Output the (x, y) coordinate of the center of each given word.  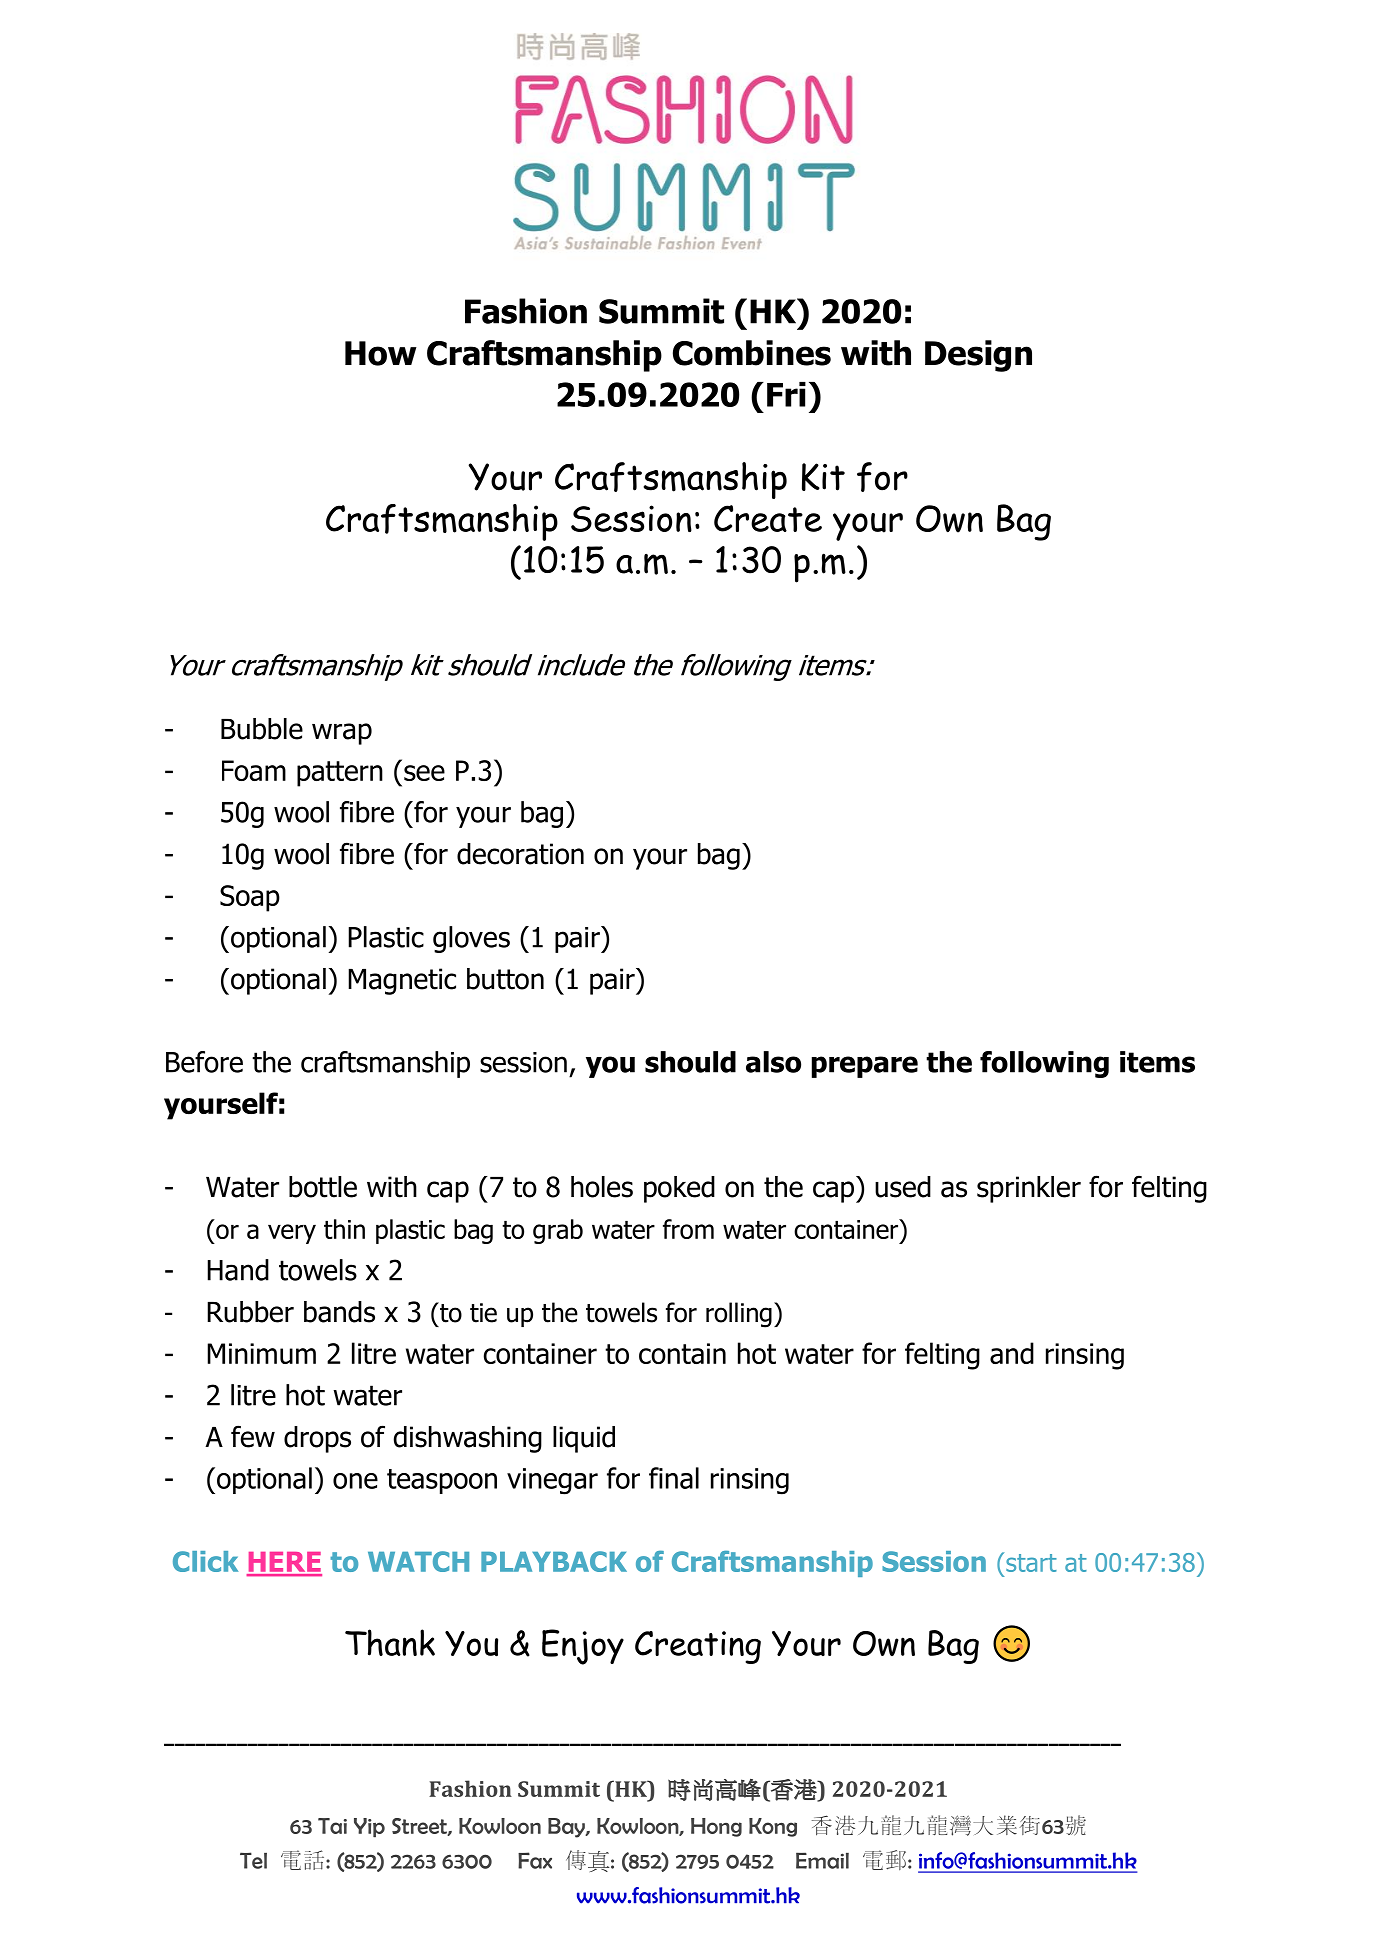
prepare (865, 1067)
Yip (369, 1828)
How (381, 353)
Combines (752, 353)
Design (978, 356)
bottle (323, 1187)
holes (602, 1187)
